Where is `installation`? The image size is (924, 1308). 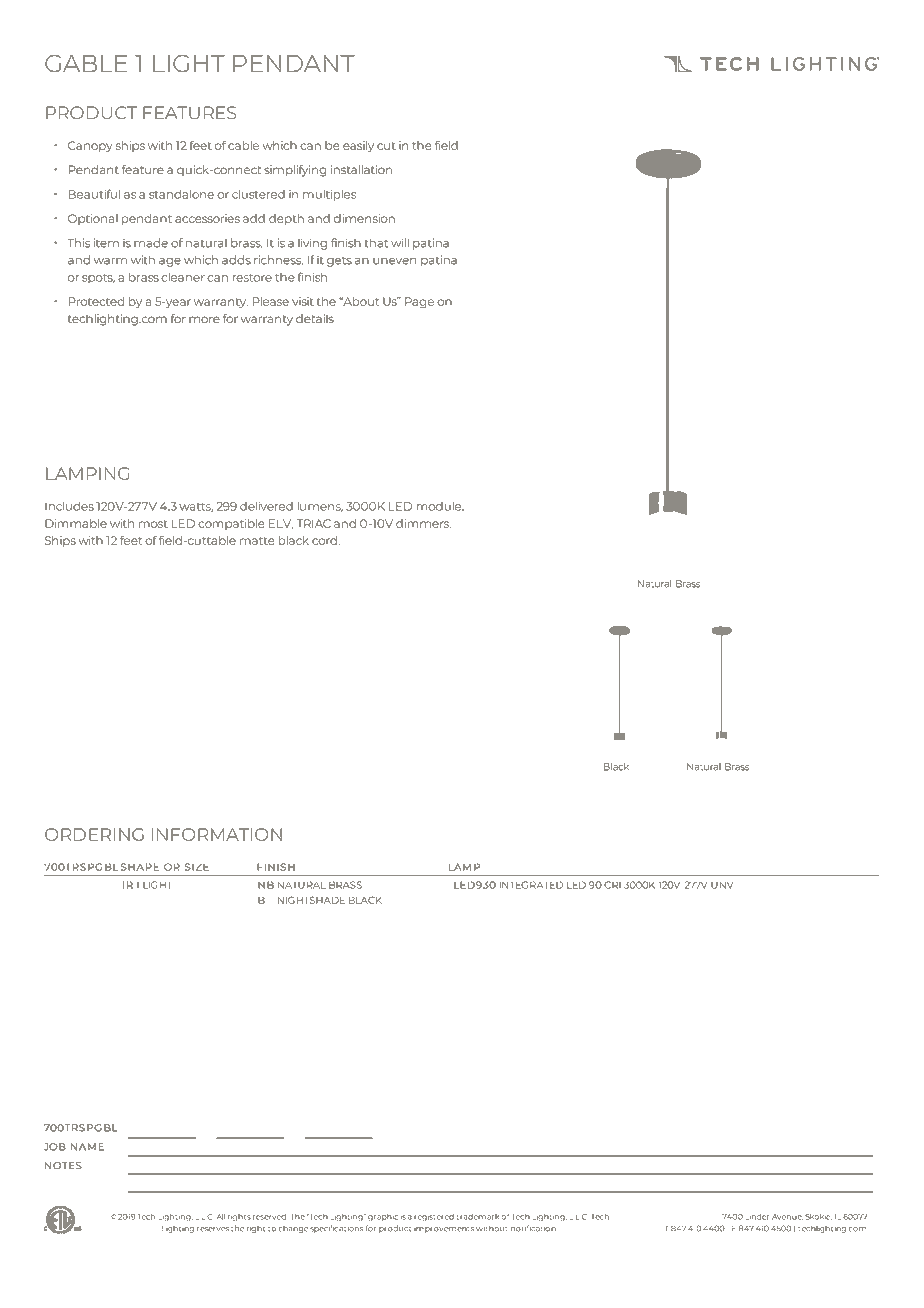 installation is located at coordinates (361, 169).
